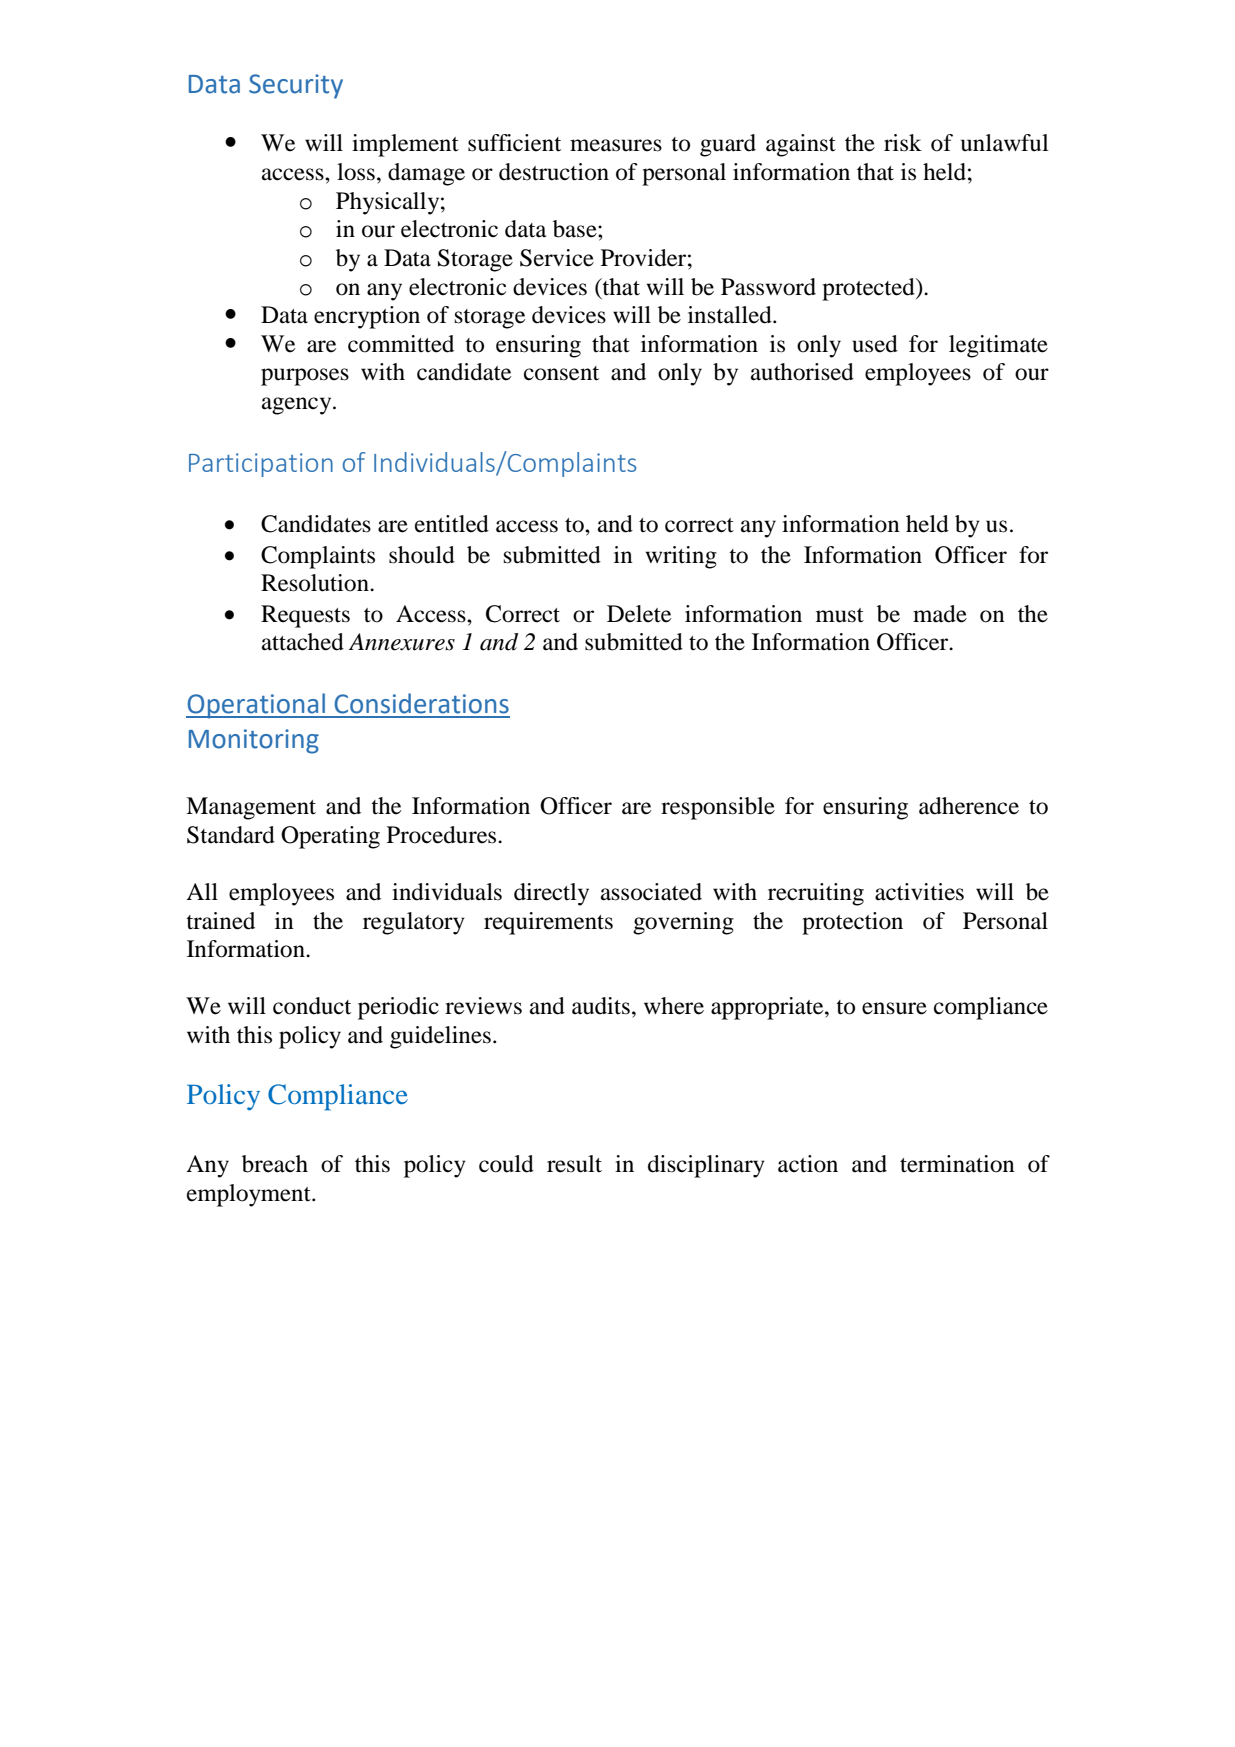 The width and height of the screenshot is (1235, 1747). What do you see at coordinates (919, 892) in the screenshot?
I see `activities` at bounding box center [919, 892].
